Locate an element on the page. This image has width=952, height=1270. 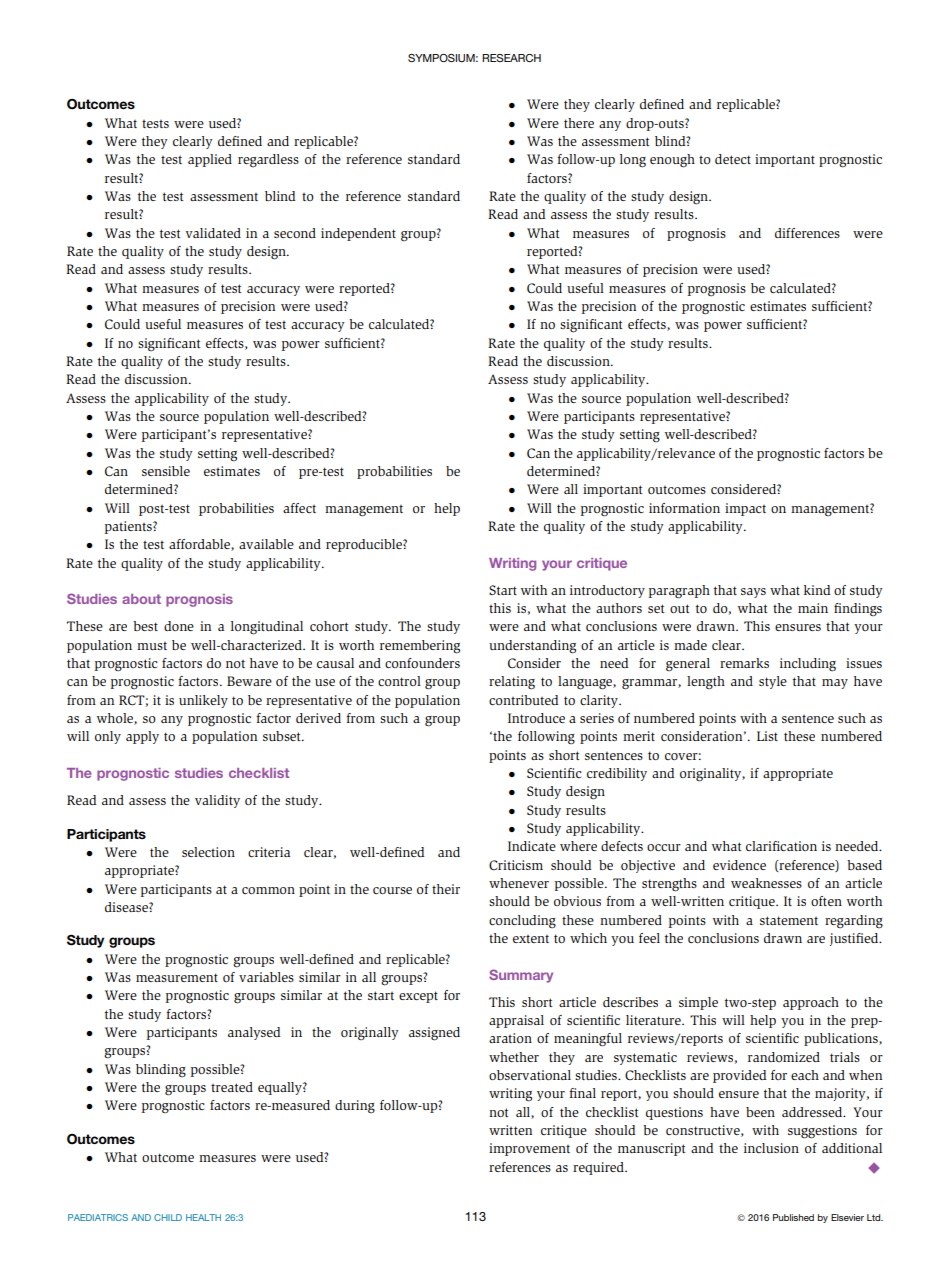
concluding is located at coordinates (522, 921).
